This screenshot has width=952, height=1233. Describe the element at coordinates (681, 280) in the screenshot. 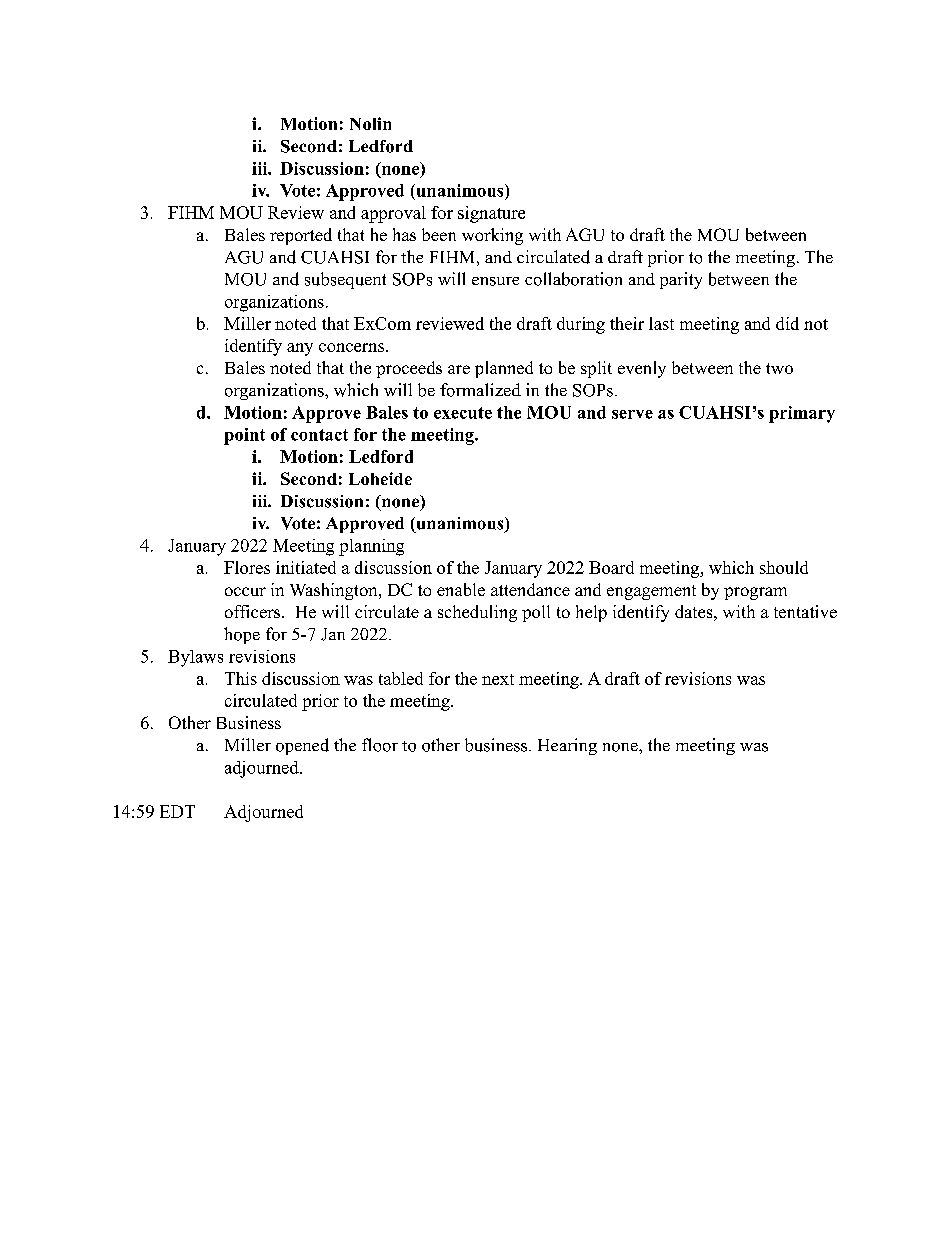

I see `parity` at that location.
